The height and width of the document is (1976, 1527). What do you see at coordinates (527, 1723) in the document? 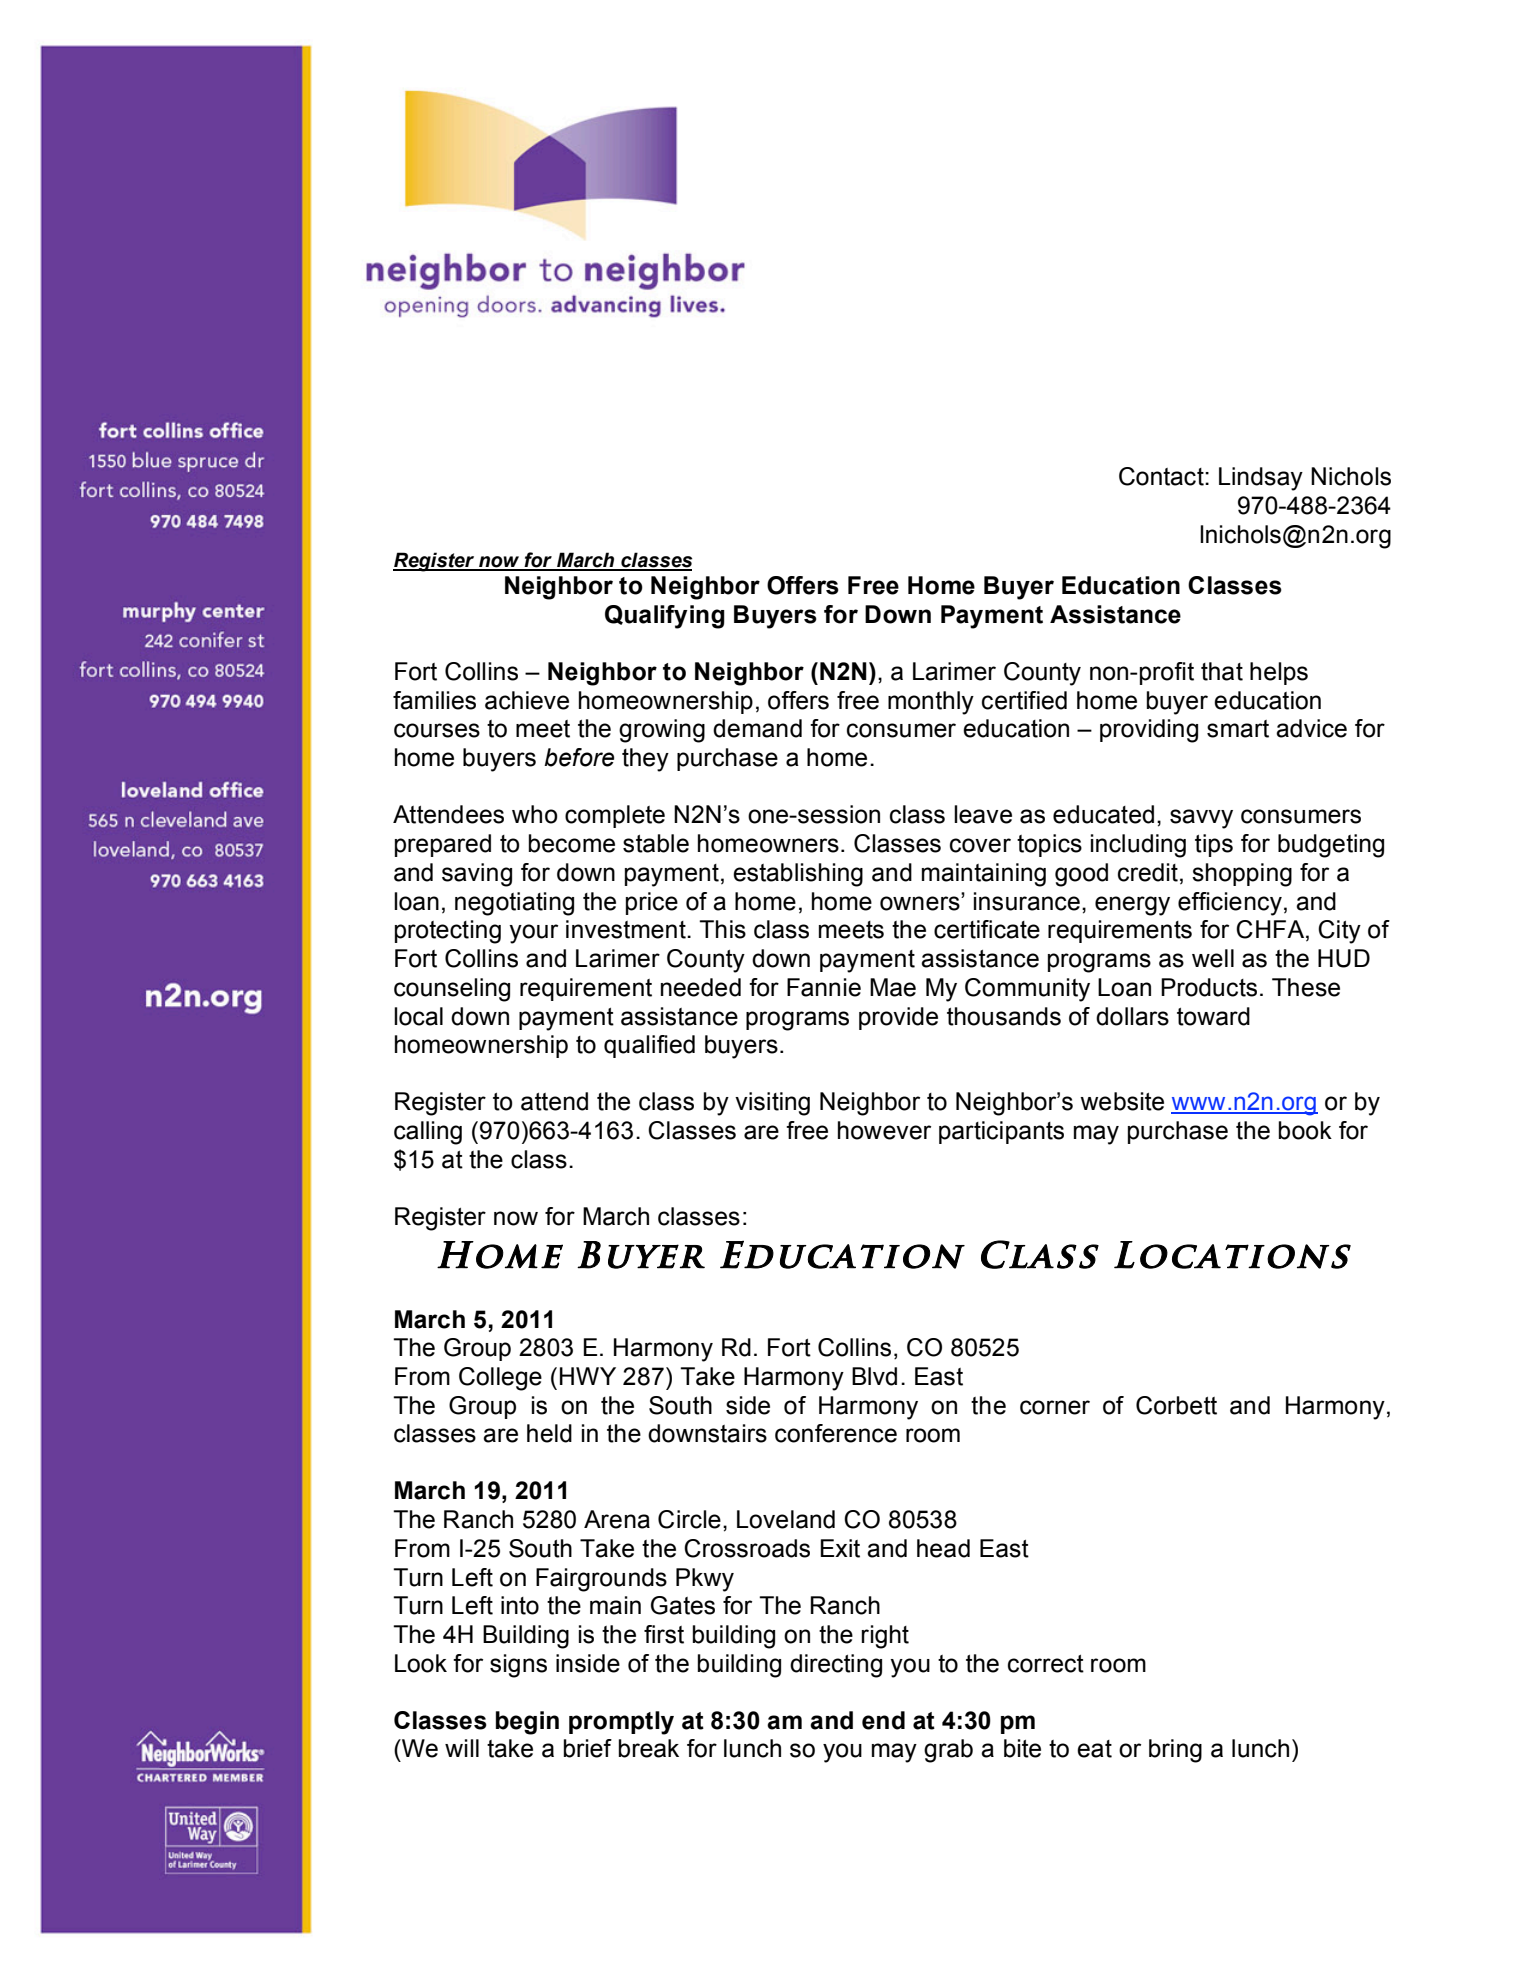
I see `begin` at bounding box center [527, 1723].
